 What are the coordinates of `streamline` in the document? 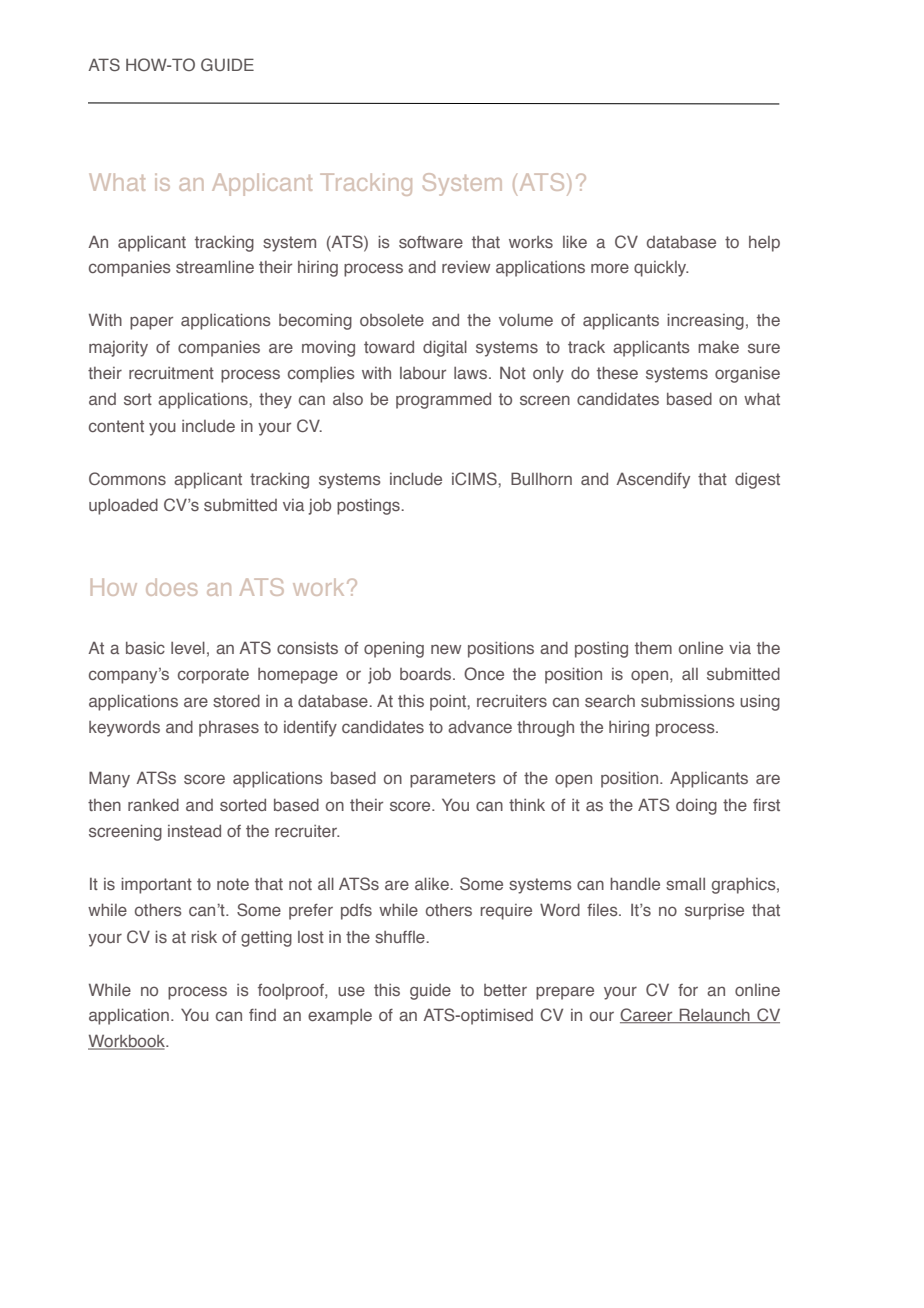 It's located at (215, 266).
